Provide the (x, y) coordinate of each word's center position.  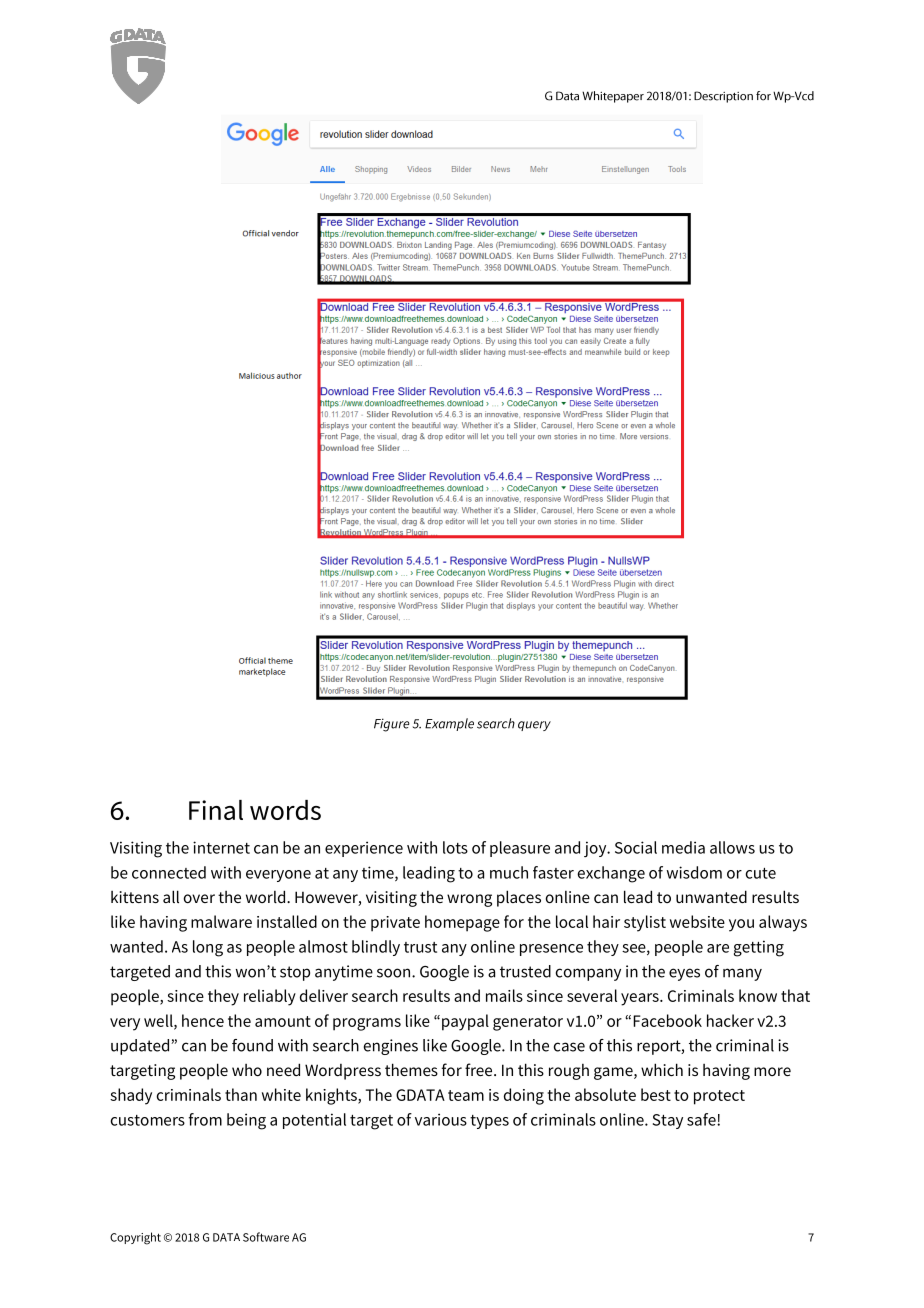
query (534, 726)
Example (449, 724)
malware (221, 921)
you (741, 925)
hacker (730, 1020)
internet (221, 847)
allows (732, 847)
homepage (462, 923)
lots (455, 847)
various (441, 1119)
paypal (465, 1022)
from (205, 1119)
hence (203, 1020)
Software (266, 1237)
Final (216, 810)
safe (702, 1119)
